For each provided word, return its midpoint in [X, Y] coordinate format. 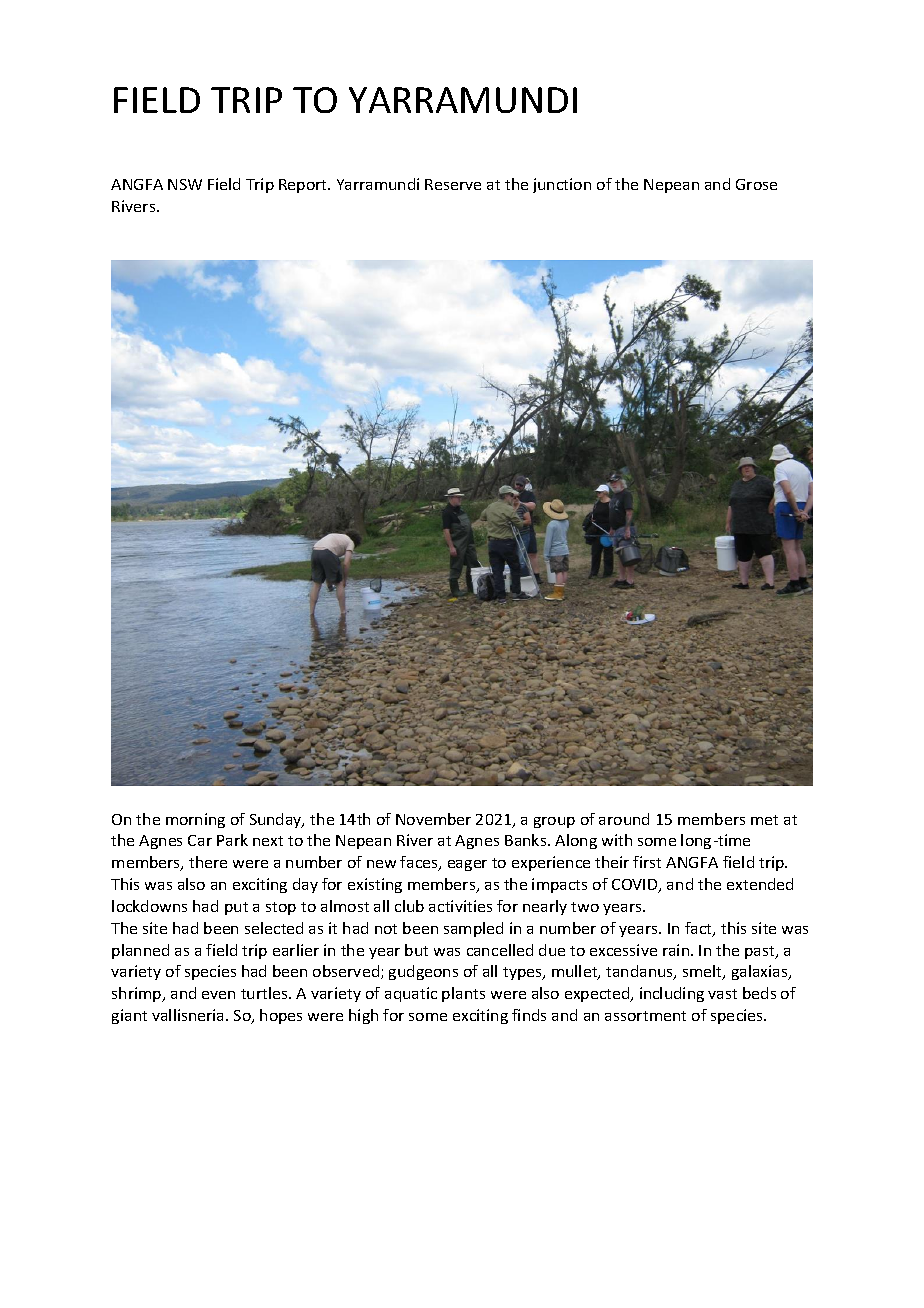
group [554, 822]
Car [200, 840]
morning [195, 820]
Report [304, 186]
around [624, 819]
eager [467, 865]
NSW [185, 184]
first [647, 862]
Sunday [277, 820]
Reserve [453, 184]
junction [562, 185]
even [218, 995]
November [433, 819]
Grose [756, 184]
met [764, 820]
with [617, 840]
